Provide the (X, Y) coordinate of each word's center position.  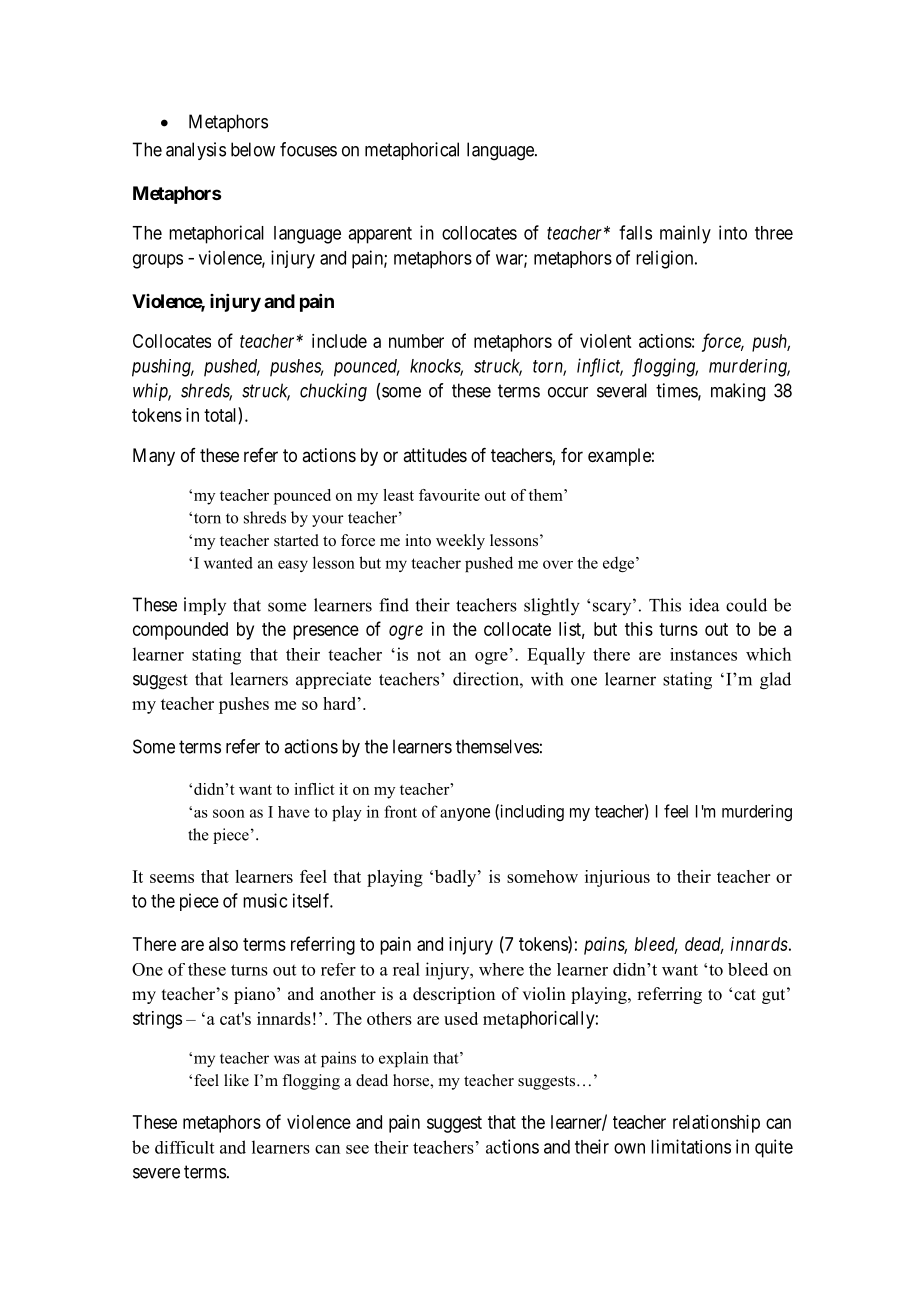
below (253, 149)
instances (703, 654)
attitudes (435, 455)
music (265, 900)
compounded (180, 631)
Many (154, 457)
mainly (685, 234)
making (738, 392)
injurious (617, 878)
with (547, 679)
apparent (380, 235)
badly (455, 878)
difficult (184, 1147)
